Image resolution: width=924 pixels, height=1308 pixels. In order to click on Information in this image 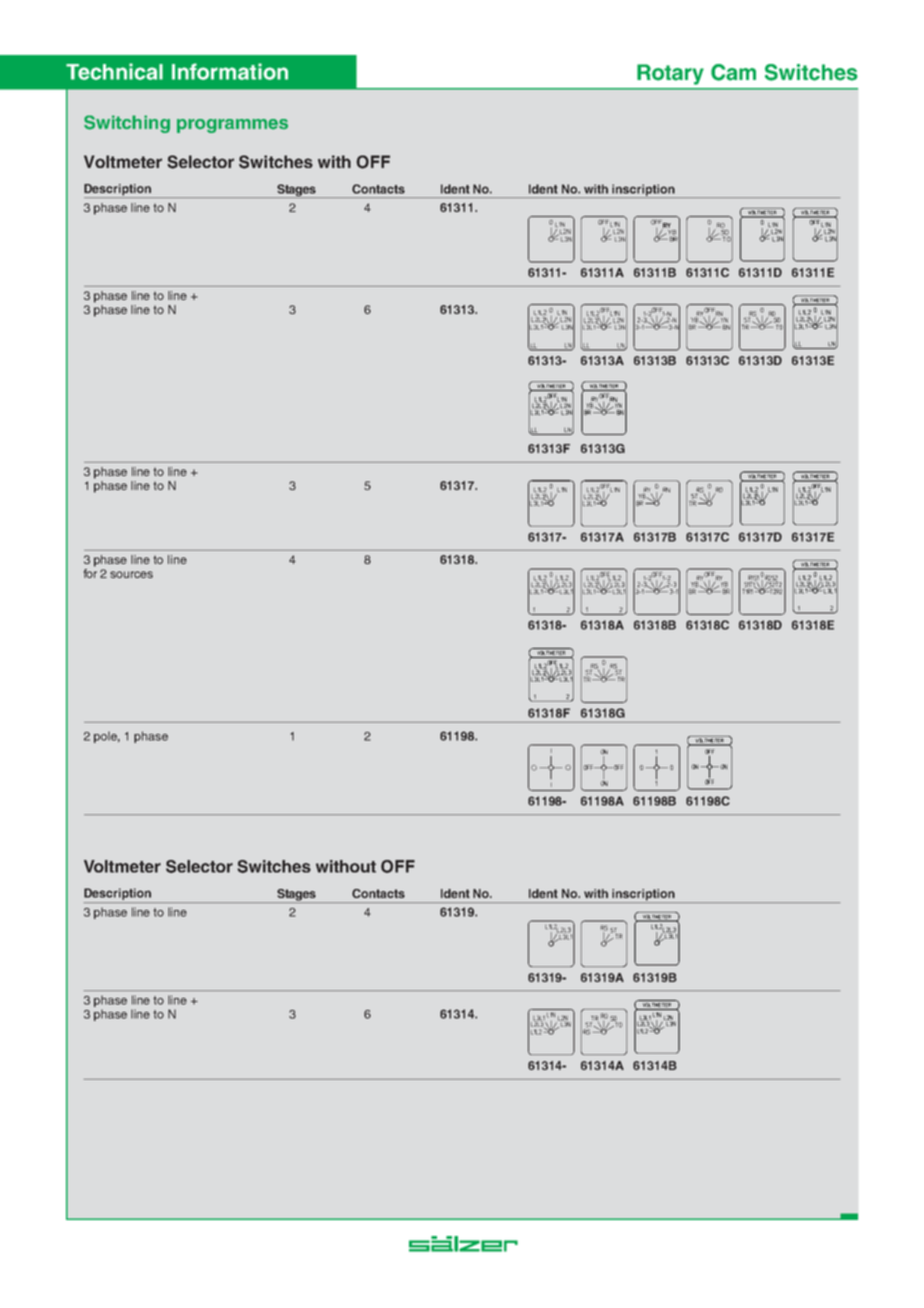, I will do `click(230, 71)`.
